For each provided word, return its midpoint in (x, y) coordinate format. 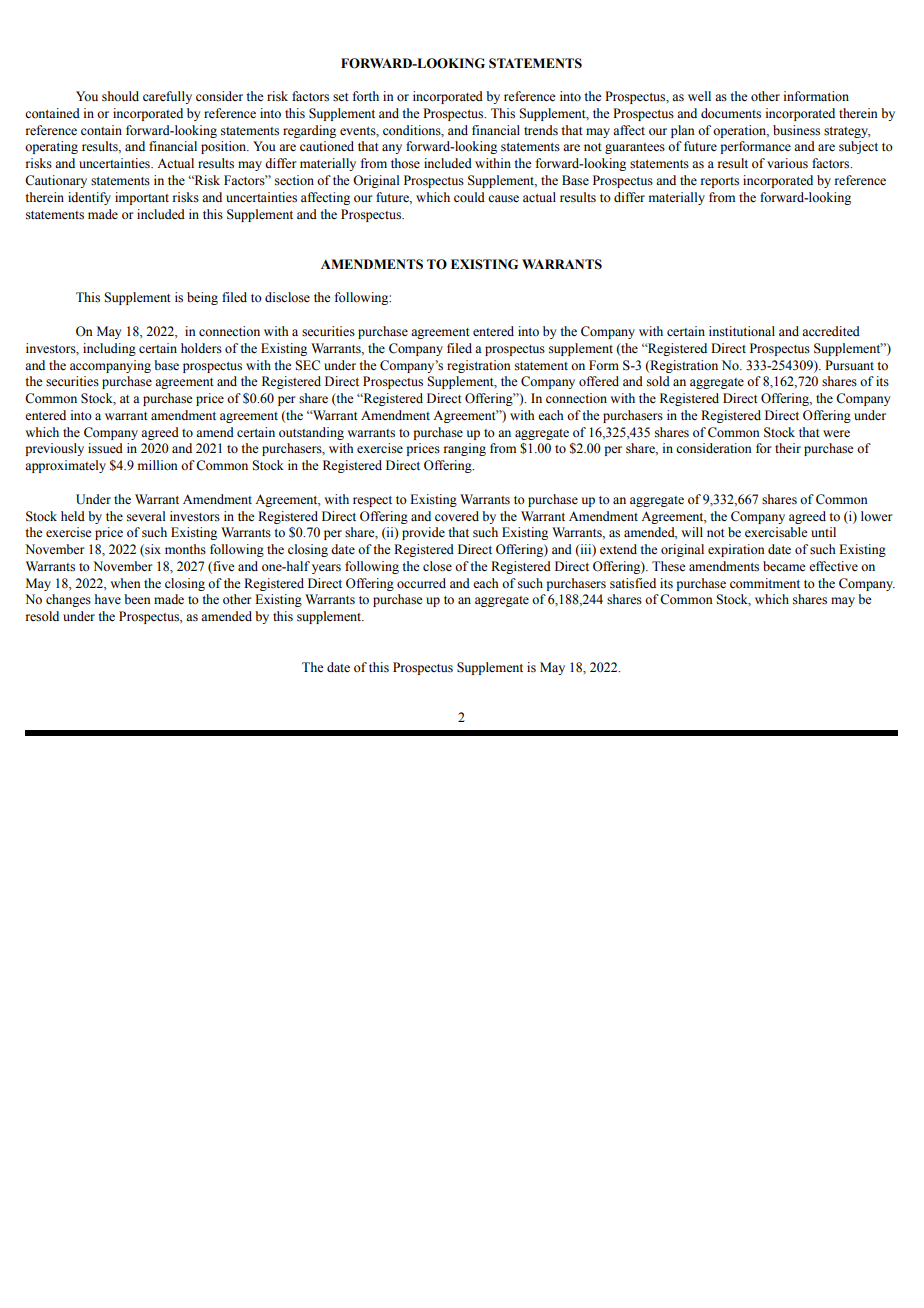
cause (503, 199)
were (836, 433)
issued (105, 448)
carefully (167, 97)
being (202, 298)
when (125, 583)
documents (731, 113)
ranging (465, 449)
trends (541, 130)
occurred (421, 583)
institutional (742, 331)
